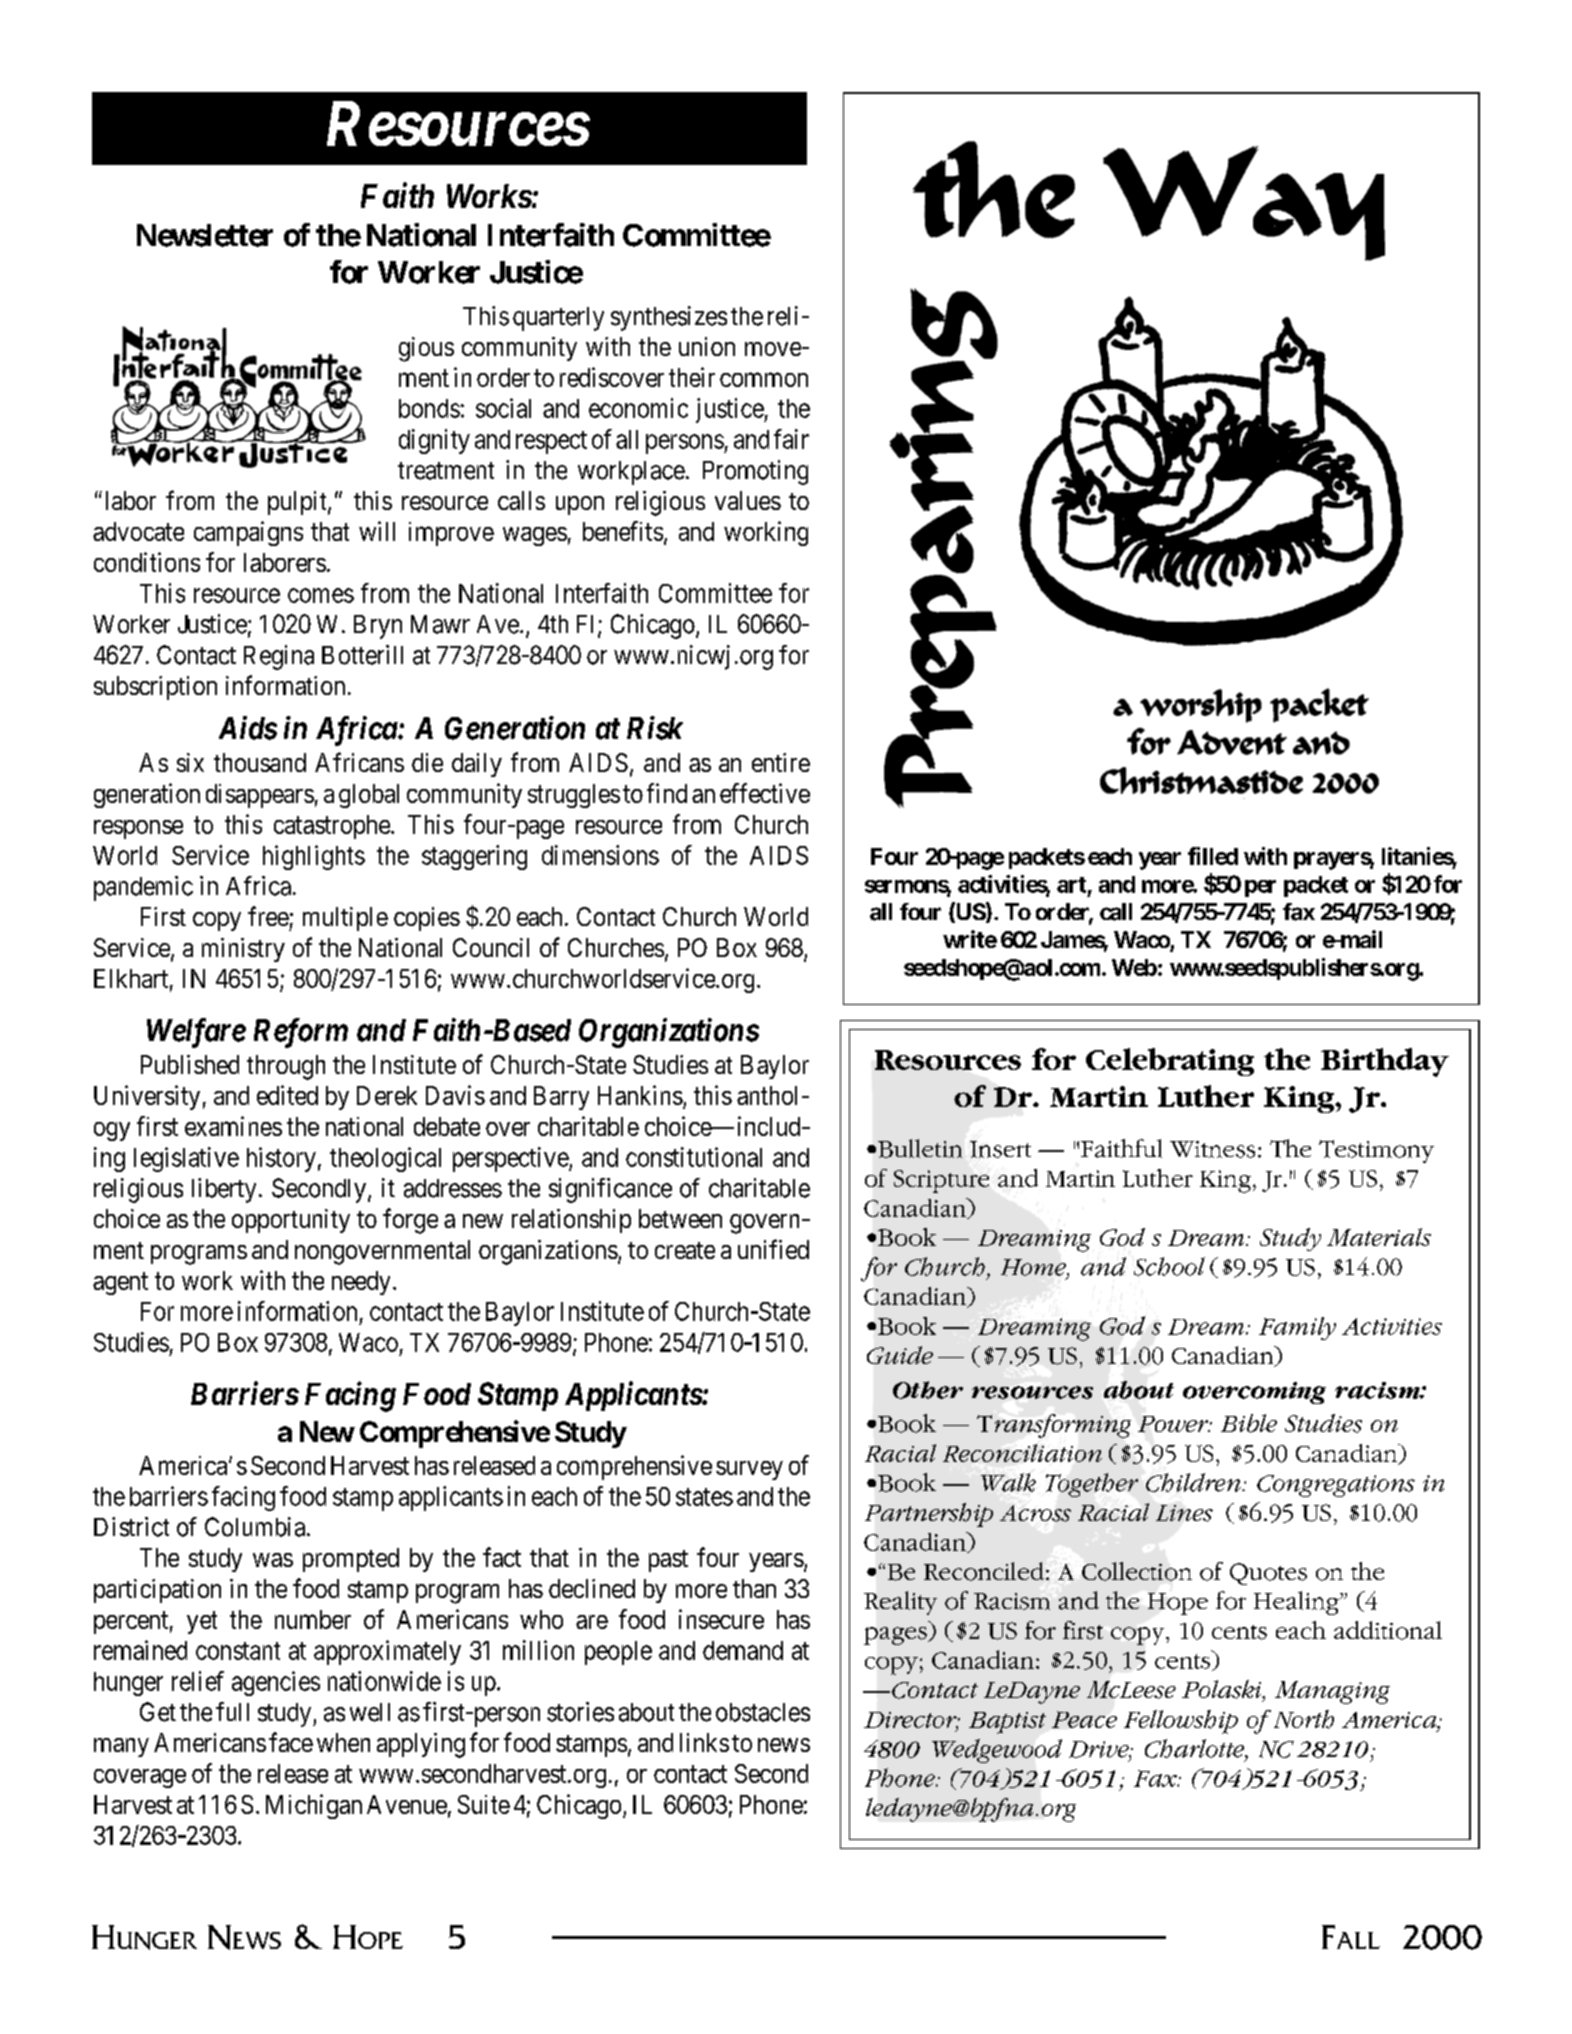 This screenshot has width=1572, height=2034. What do you see at coordinates (704, 1742) in the screenshot?
I see `links` at bounding box center [704, 1742].
